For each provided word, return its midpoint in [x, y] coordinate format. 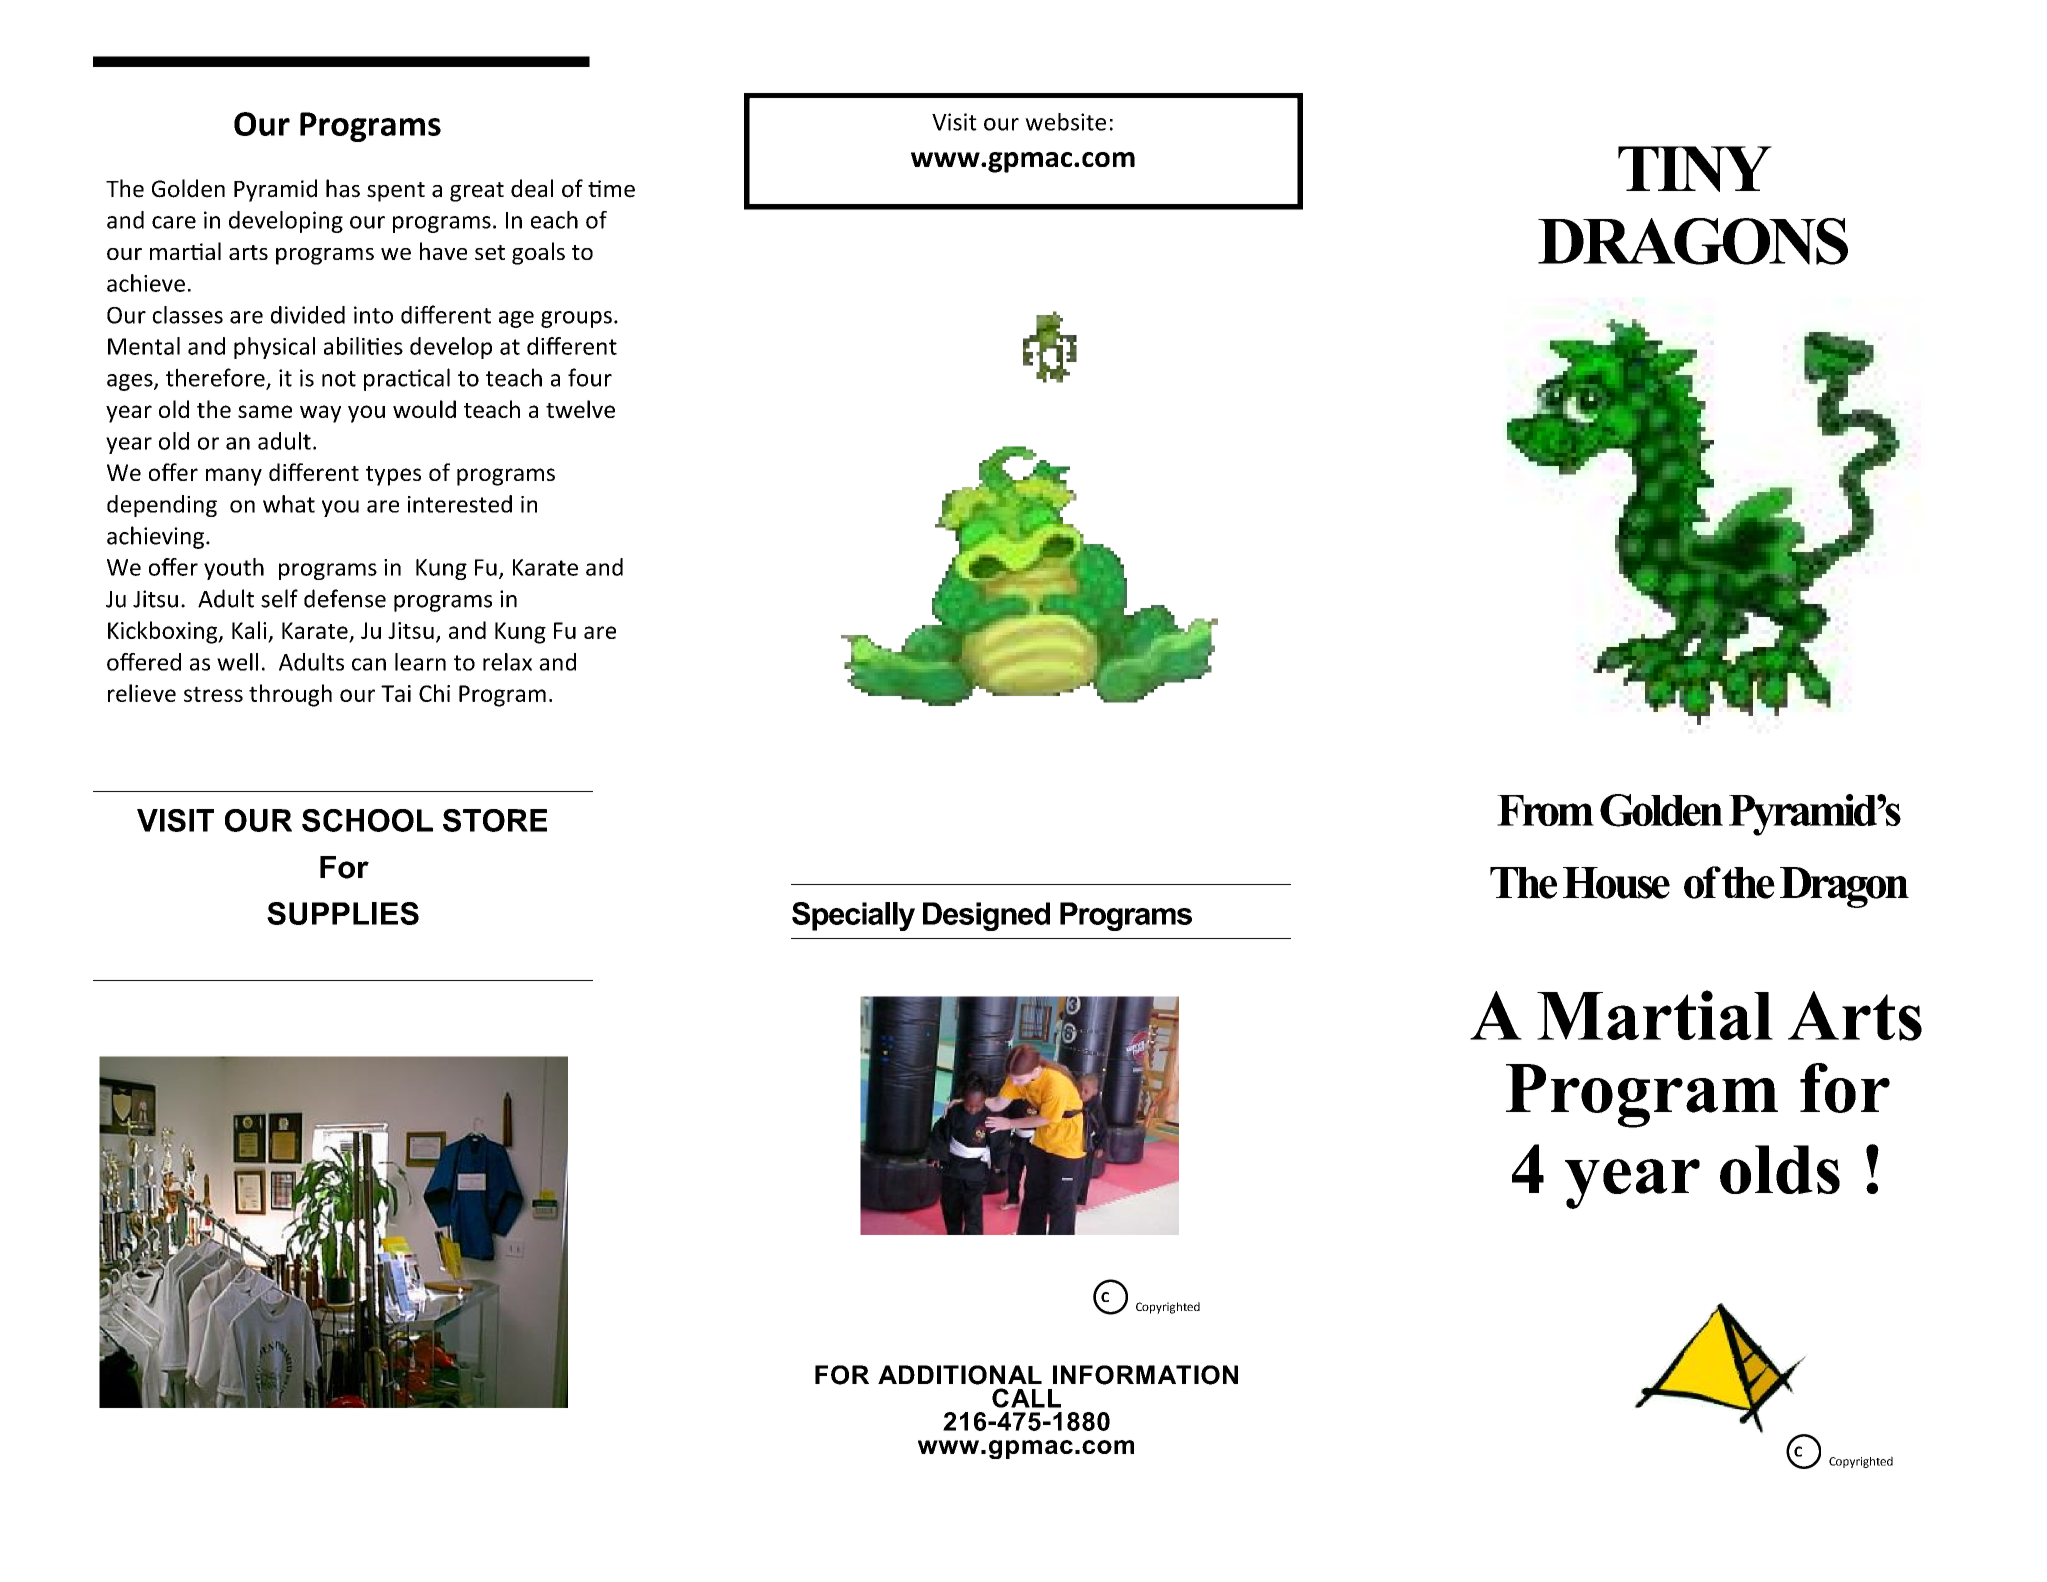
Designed [986, 916]
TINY [1695, 169]
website [1065, 122]
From [1545, 810]
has [343, 188]
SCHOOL [367, 820]
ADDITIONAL [960, 1375]
